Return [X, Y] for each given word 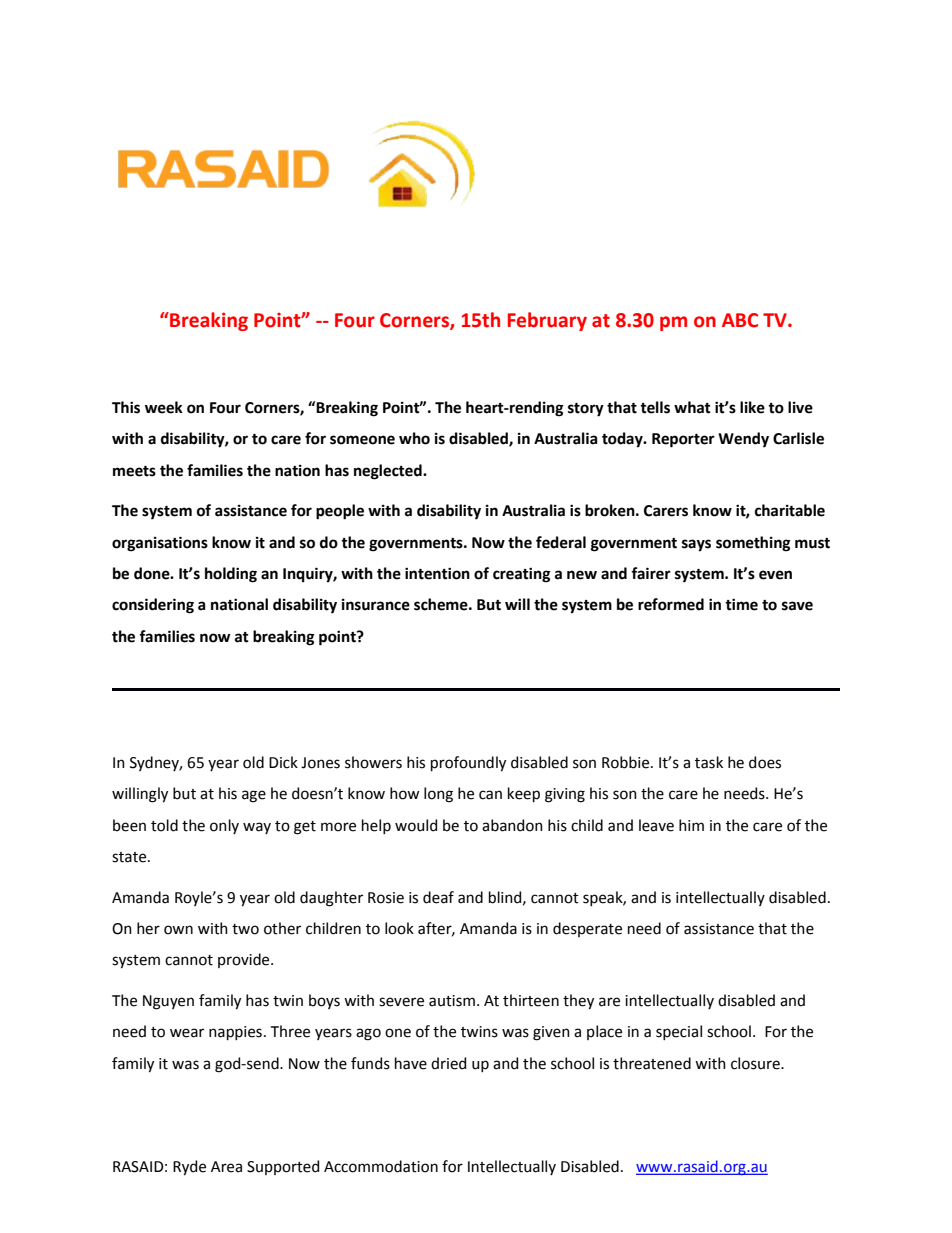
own [178, 930]
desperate [587, 929]
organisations [160, 544]
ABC [740, 320]
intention [437, 573]
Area [226, 1167]
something [753, 544]
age [254, 796]
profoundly [468, 764]
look [399, 928]
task [709, 762]
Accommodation [381, 1166]
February [547, 321]
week [164, 407]
